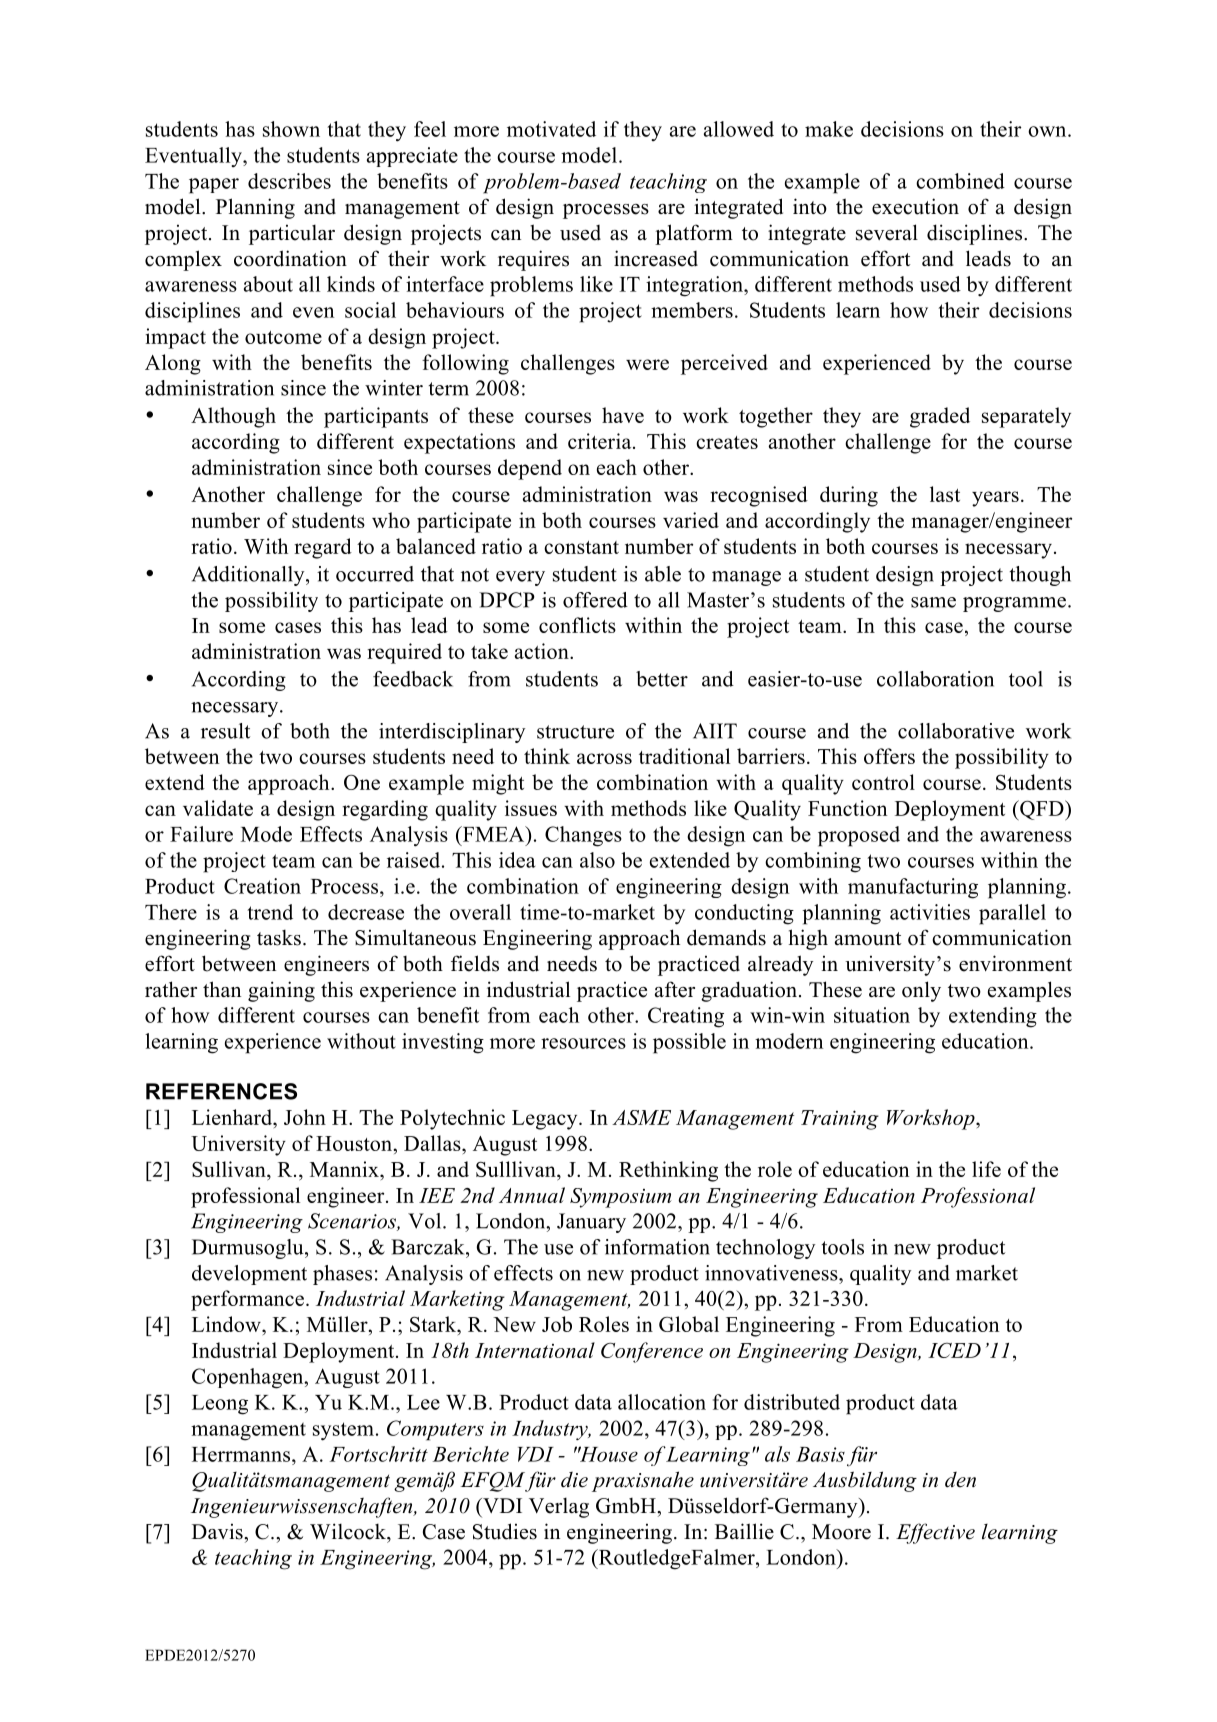 This screenshot has width=1217, height=1722. What do you see at coordinates (279, 938) in the screenshot?
I see `tasks` at bounding box center [279, 938].
